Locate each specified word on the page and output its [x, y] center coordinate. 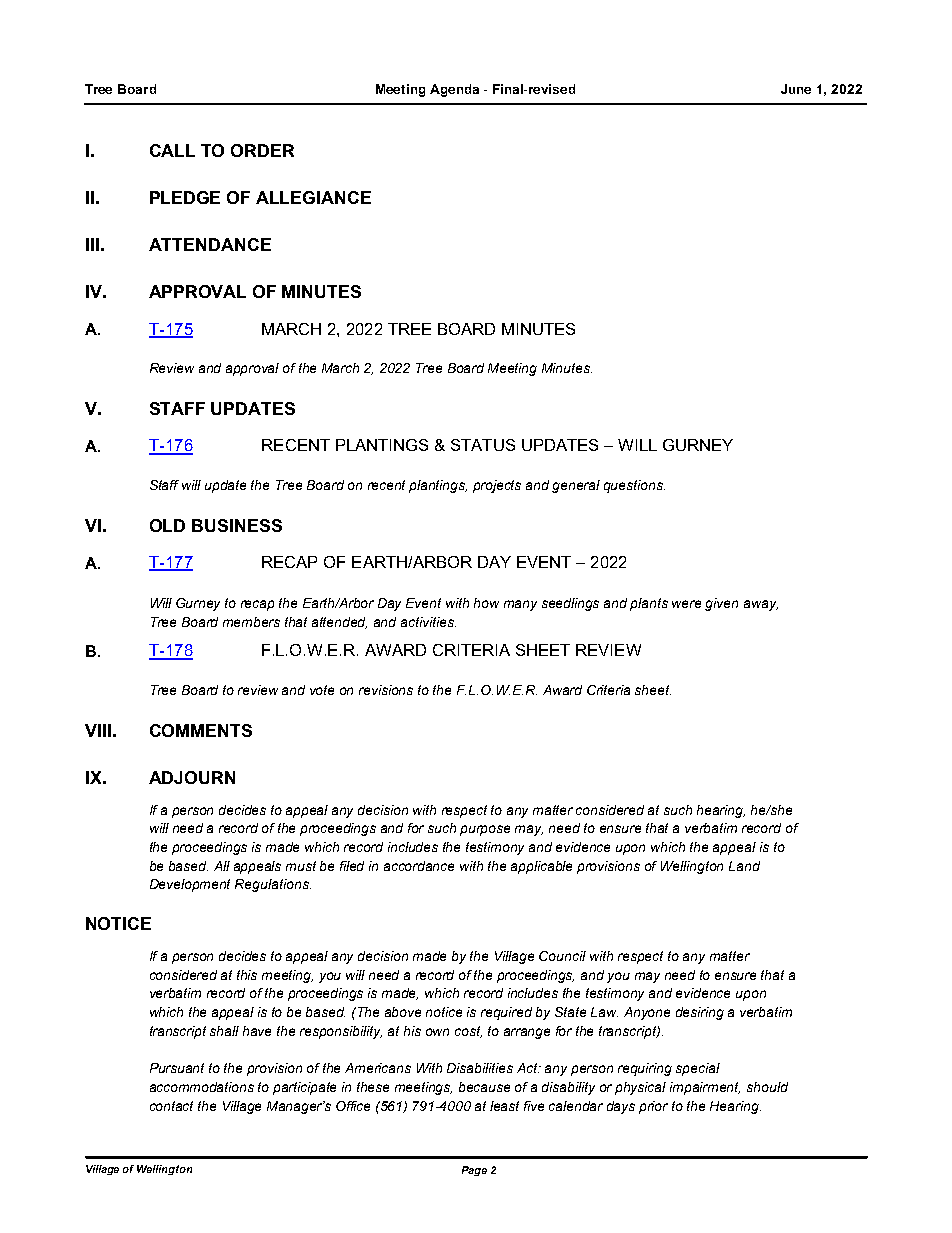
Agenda [454, 90]
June [796, 89]
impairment [705, 1088]
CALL [172, 150]
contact [171, 1106]
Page [474, 1171]
